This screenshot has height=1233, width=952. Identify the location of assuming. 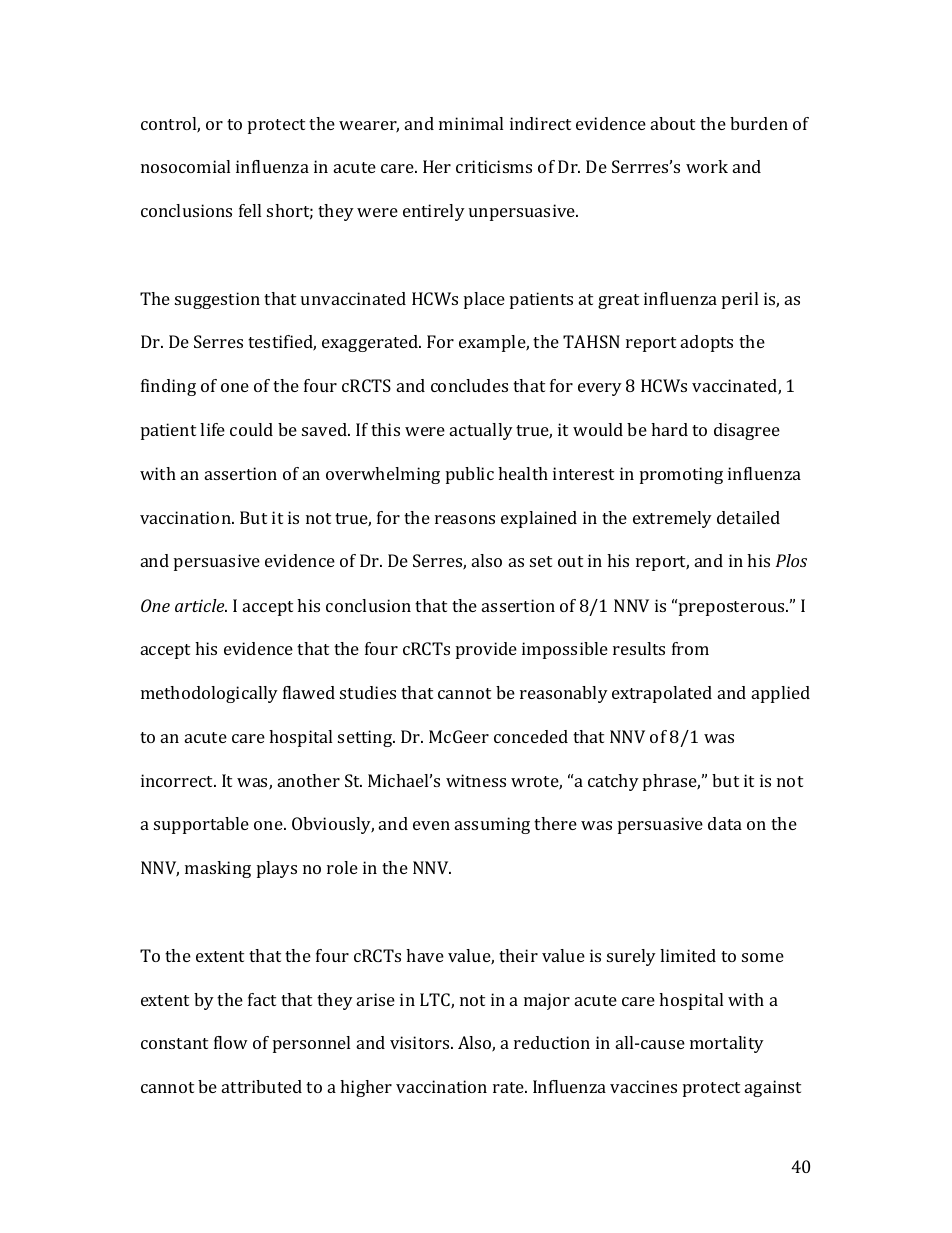
(492, 825).
